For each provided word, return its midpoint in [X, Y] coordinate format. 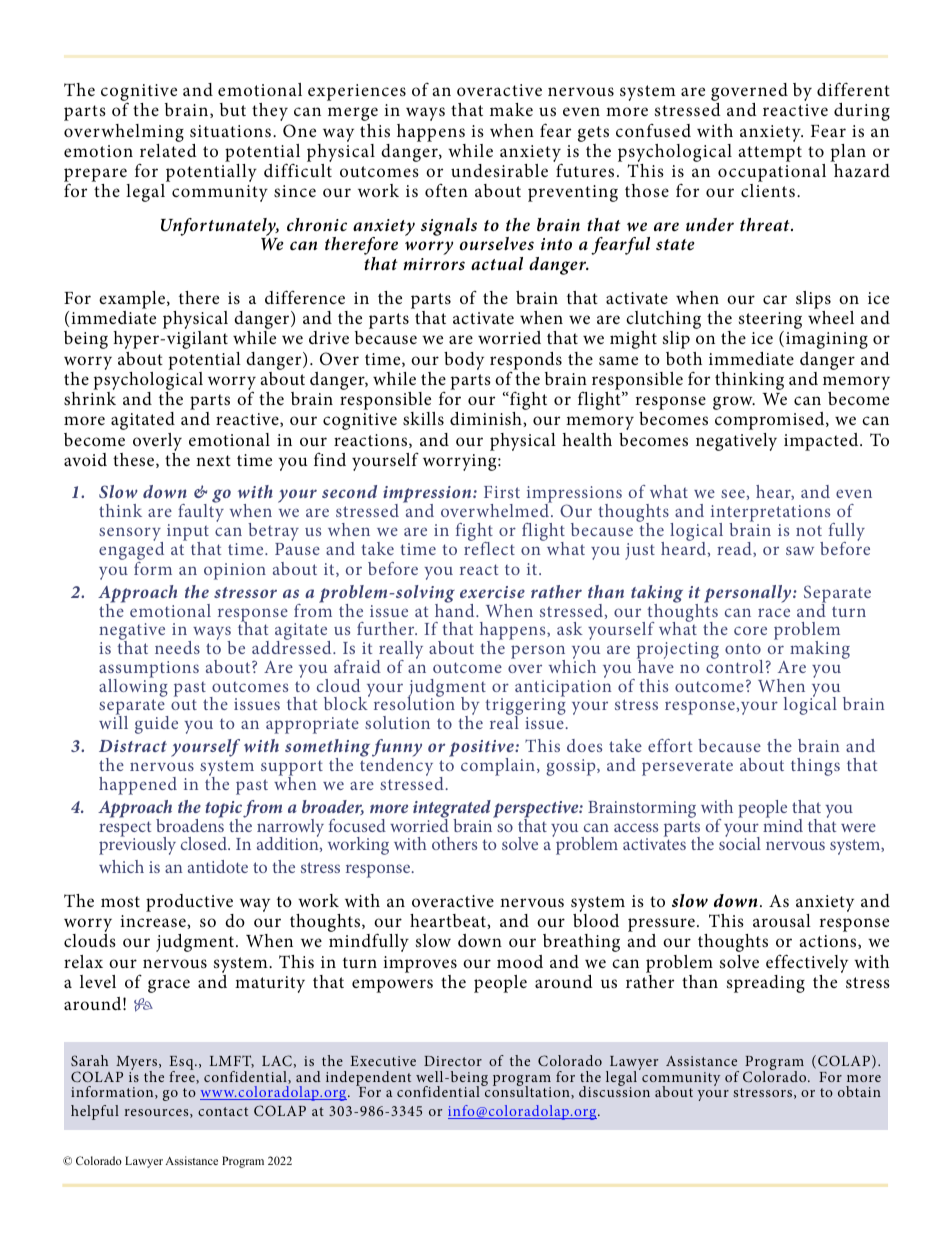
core [750, 630]
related [168, 149]
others [454, 843]
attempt [770, 154]
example [133, 300]
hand [456, 609]
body [464, 361]
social [740, 842]
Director [453, 1061]
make [511, 109]
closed [205, 843]
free [183, 1076]
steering [770, 322]
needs [177, 647]
